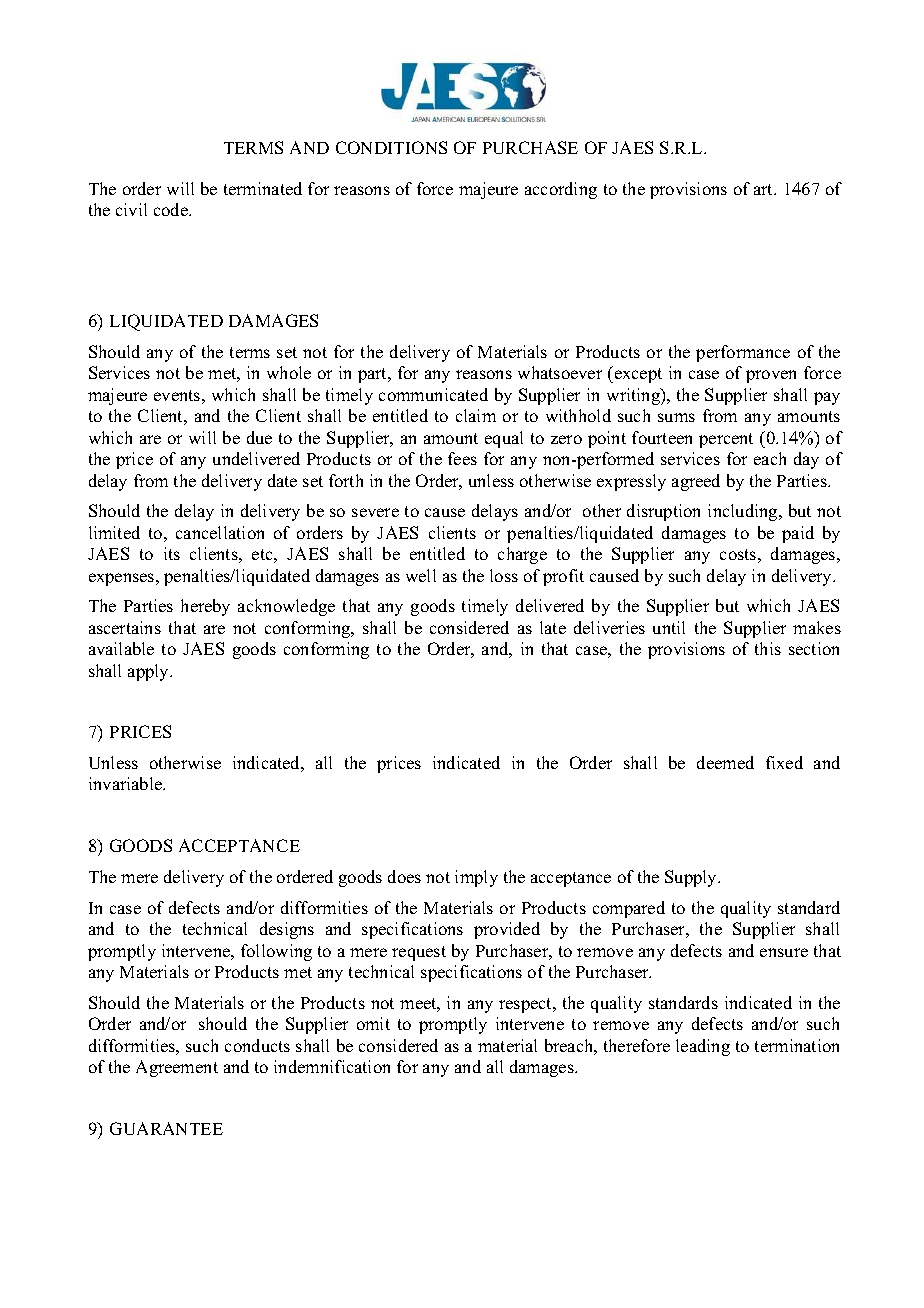  Describe the element at coordinates (332, 1066) in the screenshot. I see `indemnification` at that location.
